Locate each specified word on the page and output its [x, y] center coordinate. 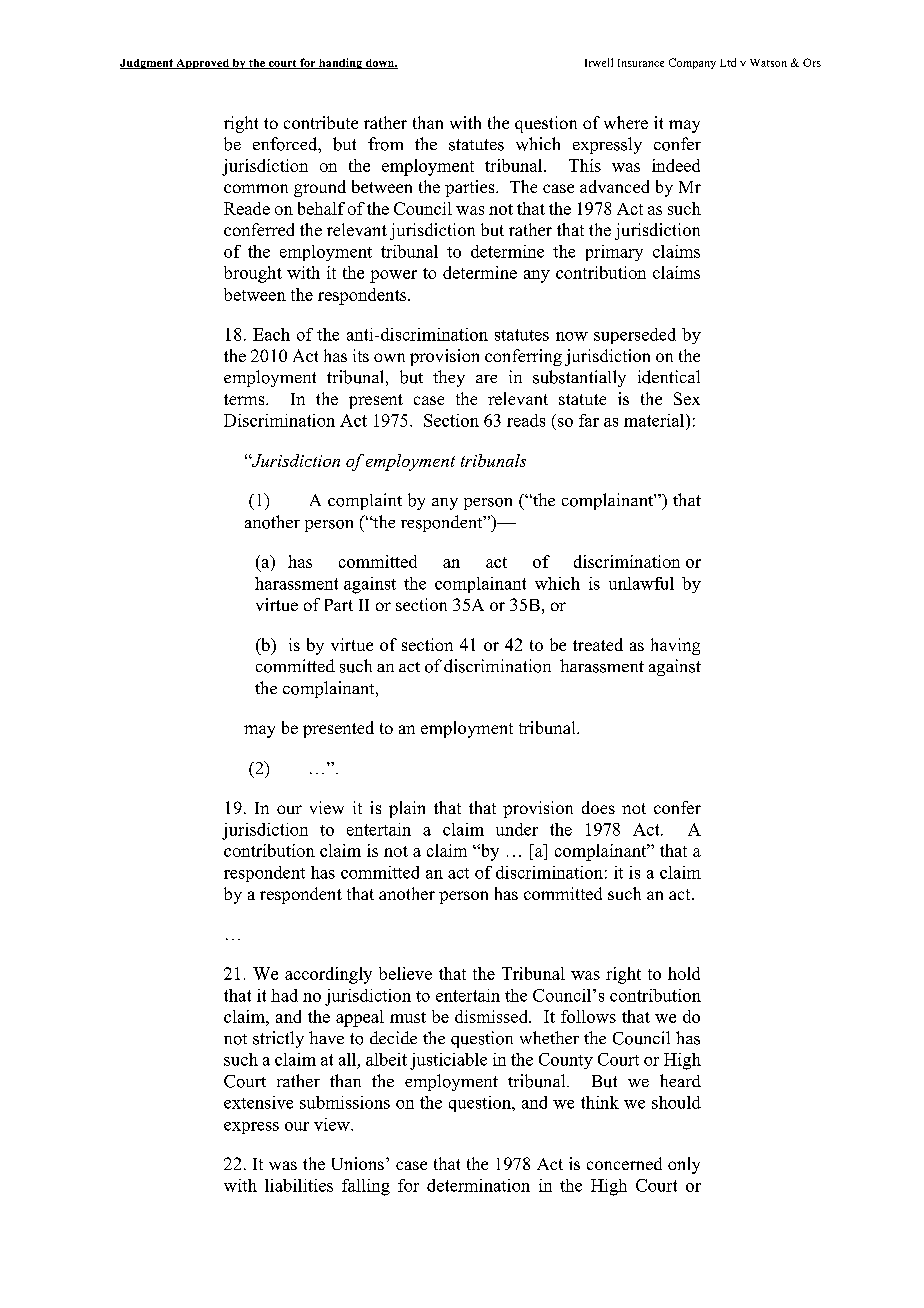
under [517, 829]
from [385, 144]
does [598, 807]
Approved [202, 64]
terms [245, 399]
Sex [687, 398]
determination [478, 1185]
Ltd [728, 62]
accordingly [328, 975]
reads [526, 420]
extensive [258, 1102]
